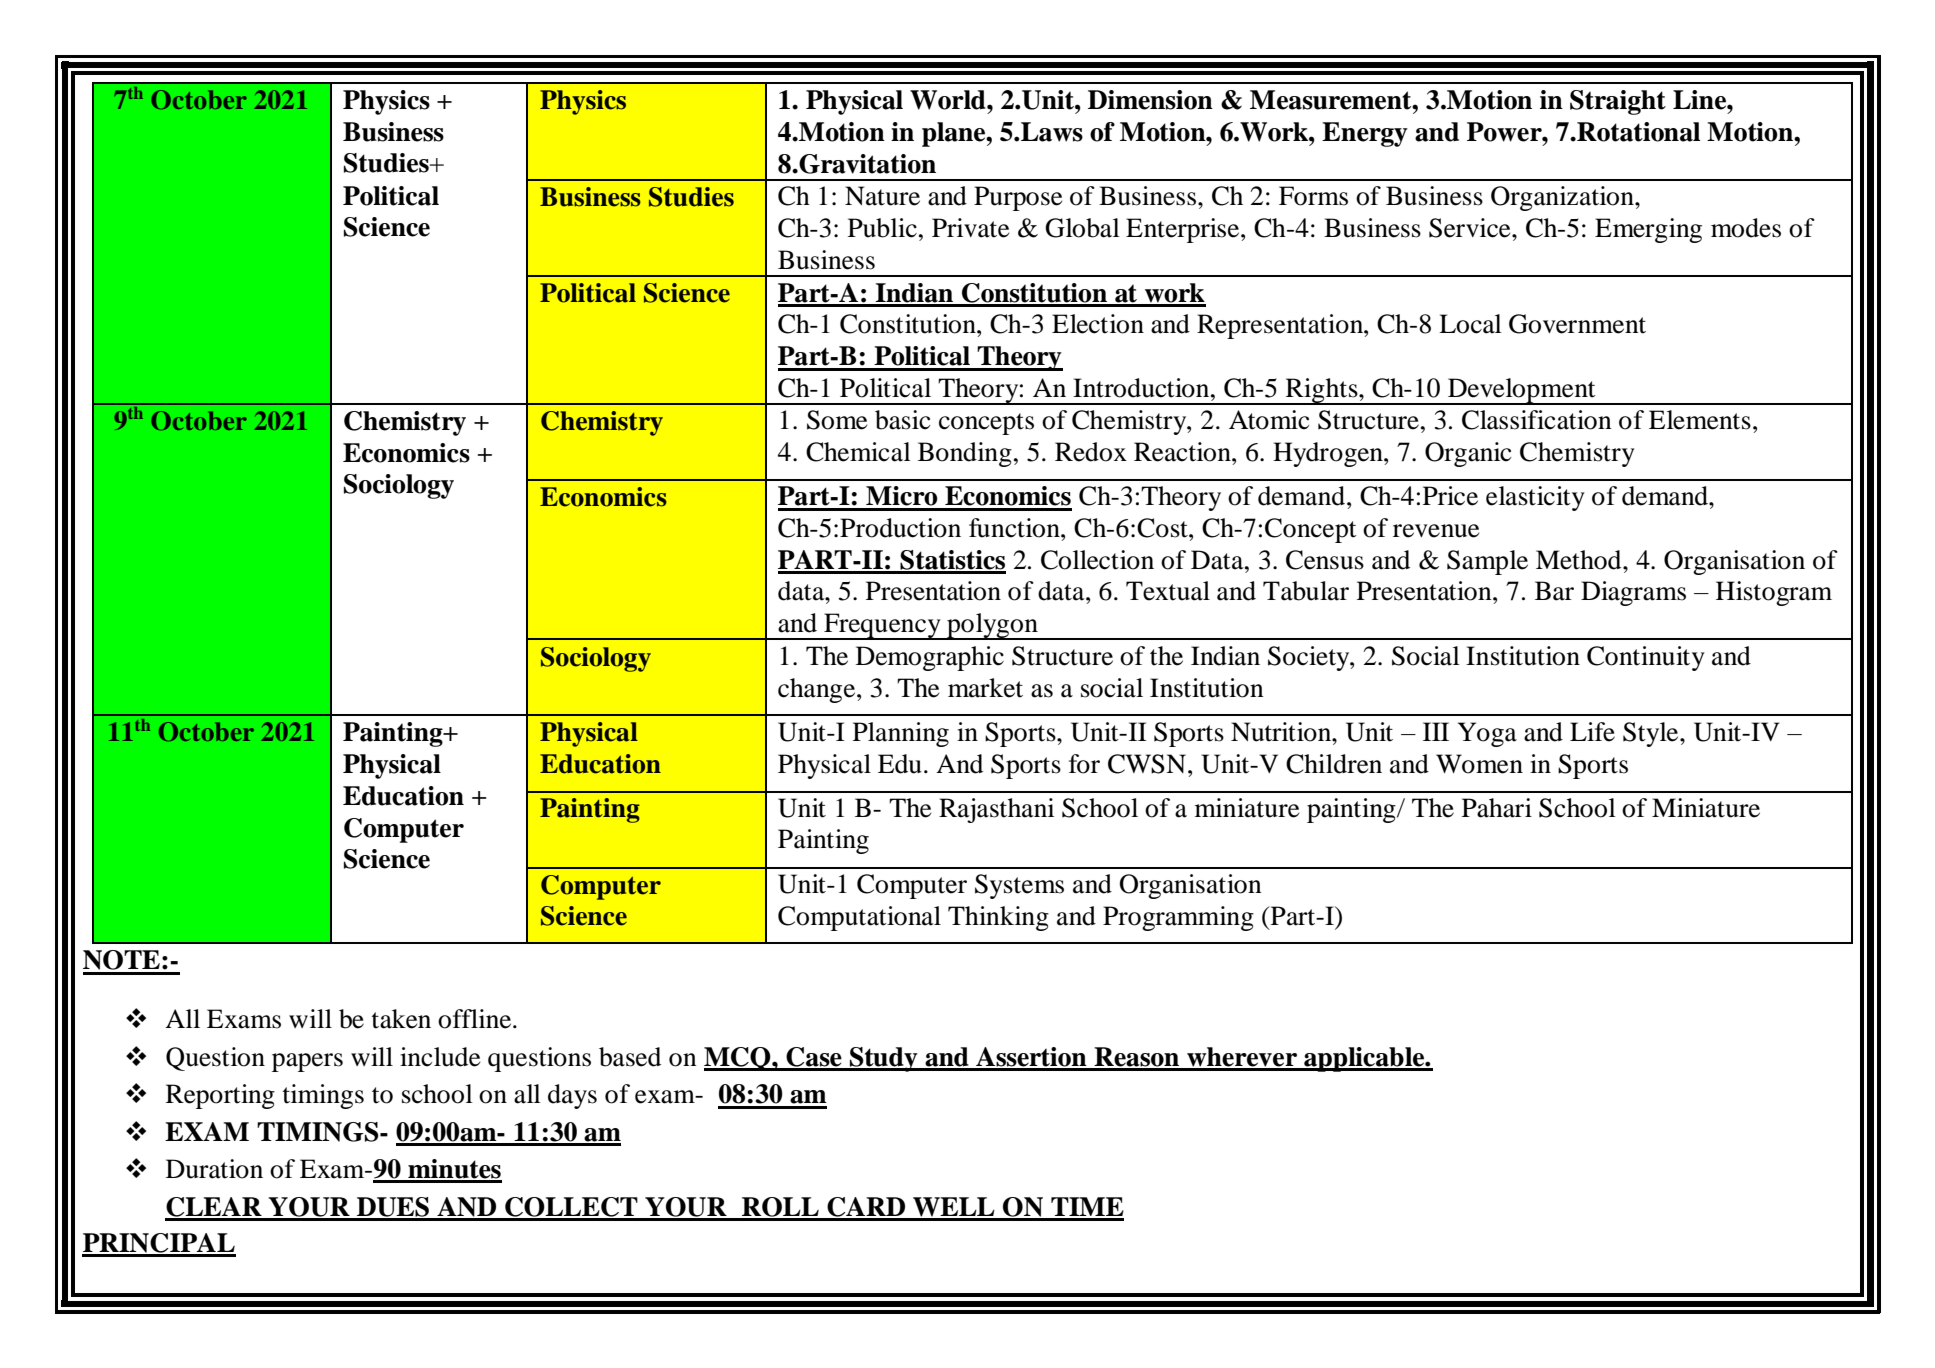 This screenshot has width=1935, height=1368. I want to click on Dimension, so click(1150, 100).
